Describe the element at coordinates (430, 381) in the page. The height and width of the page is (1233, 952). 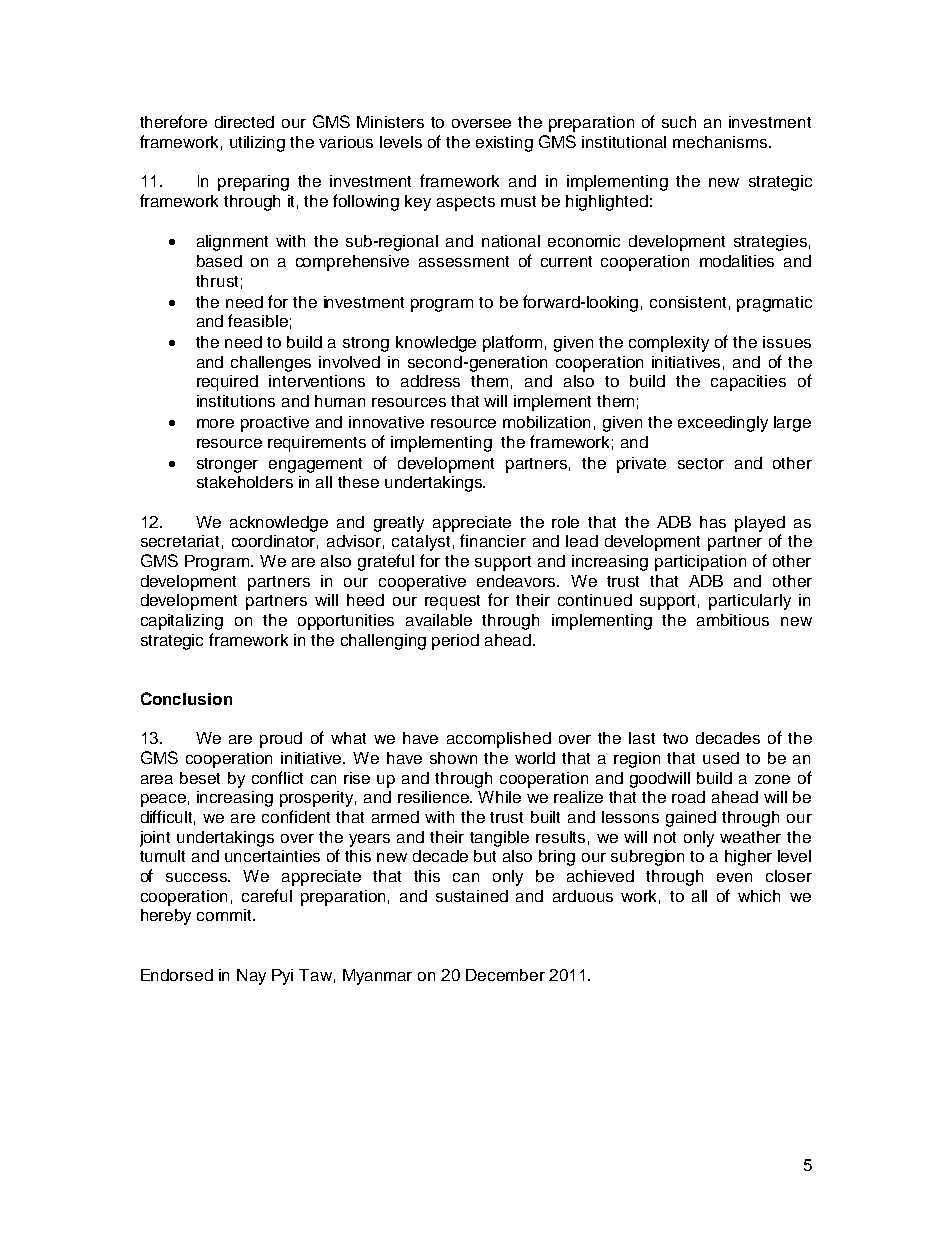
I see `address` at that location.
